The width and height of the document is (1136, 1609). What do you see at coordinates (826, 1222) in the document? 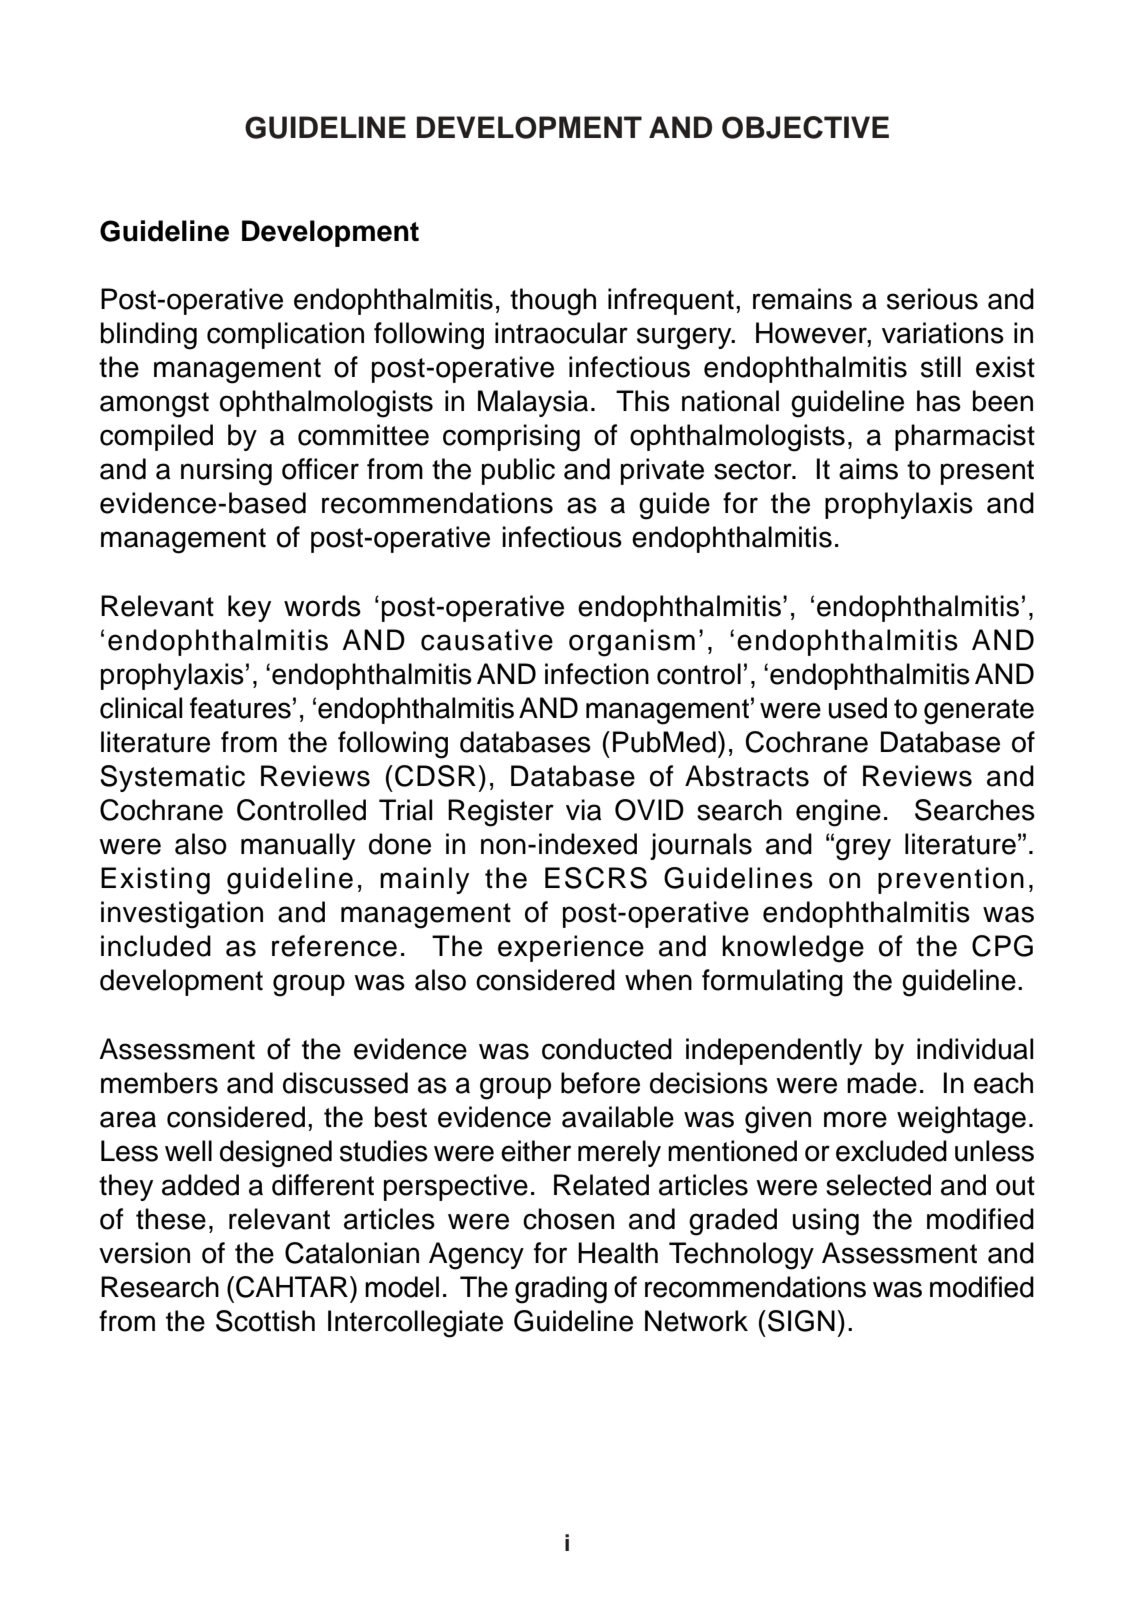
I see `using` at bounding box center [826, 1222].
